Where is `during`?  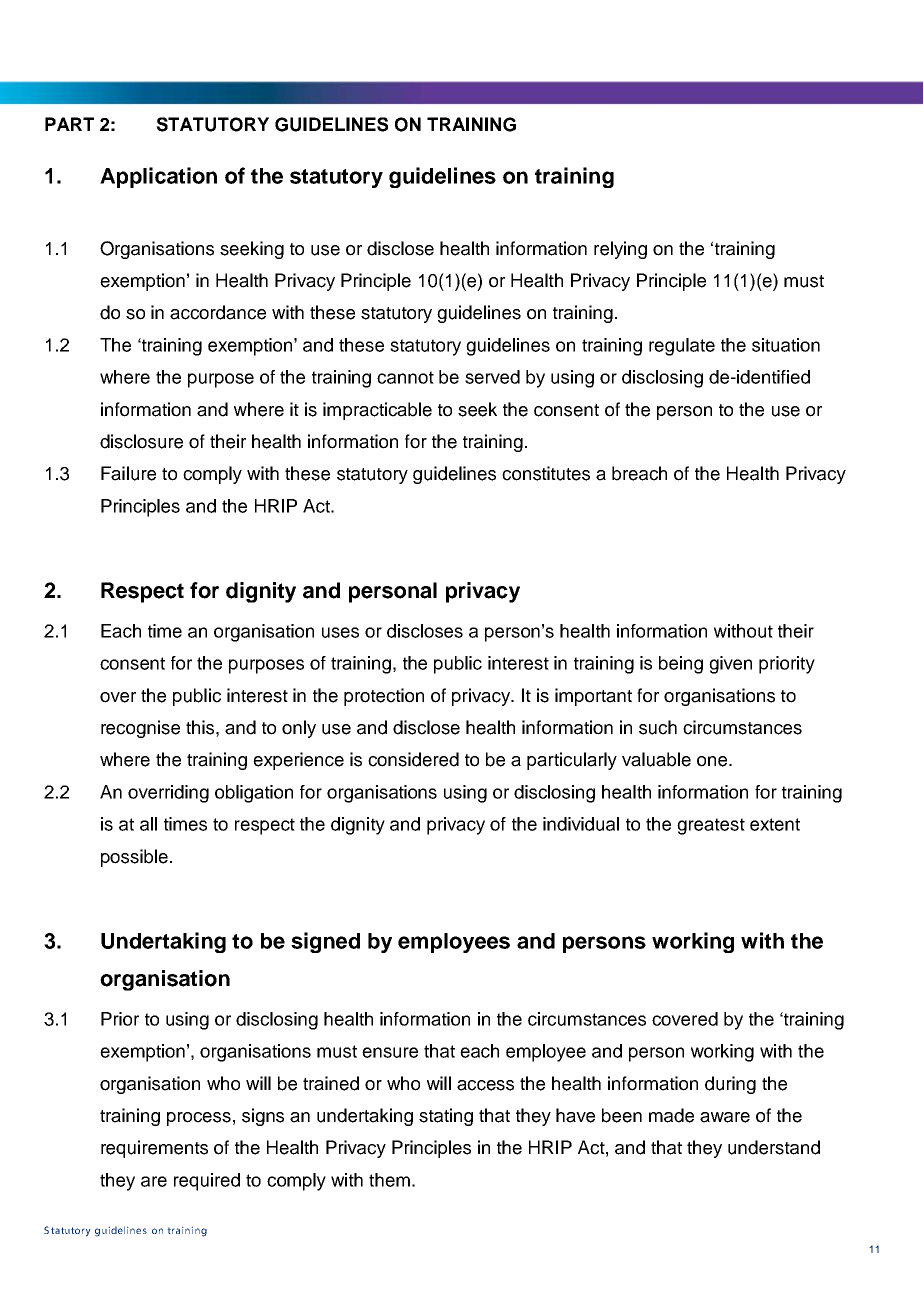 during is located at coordinates (730, 1085).
